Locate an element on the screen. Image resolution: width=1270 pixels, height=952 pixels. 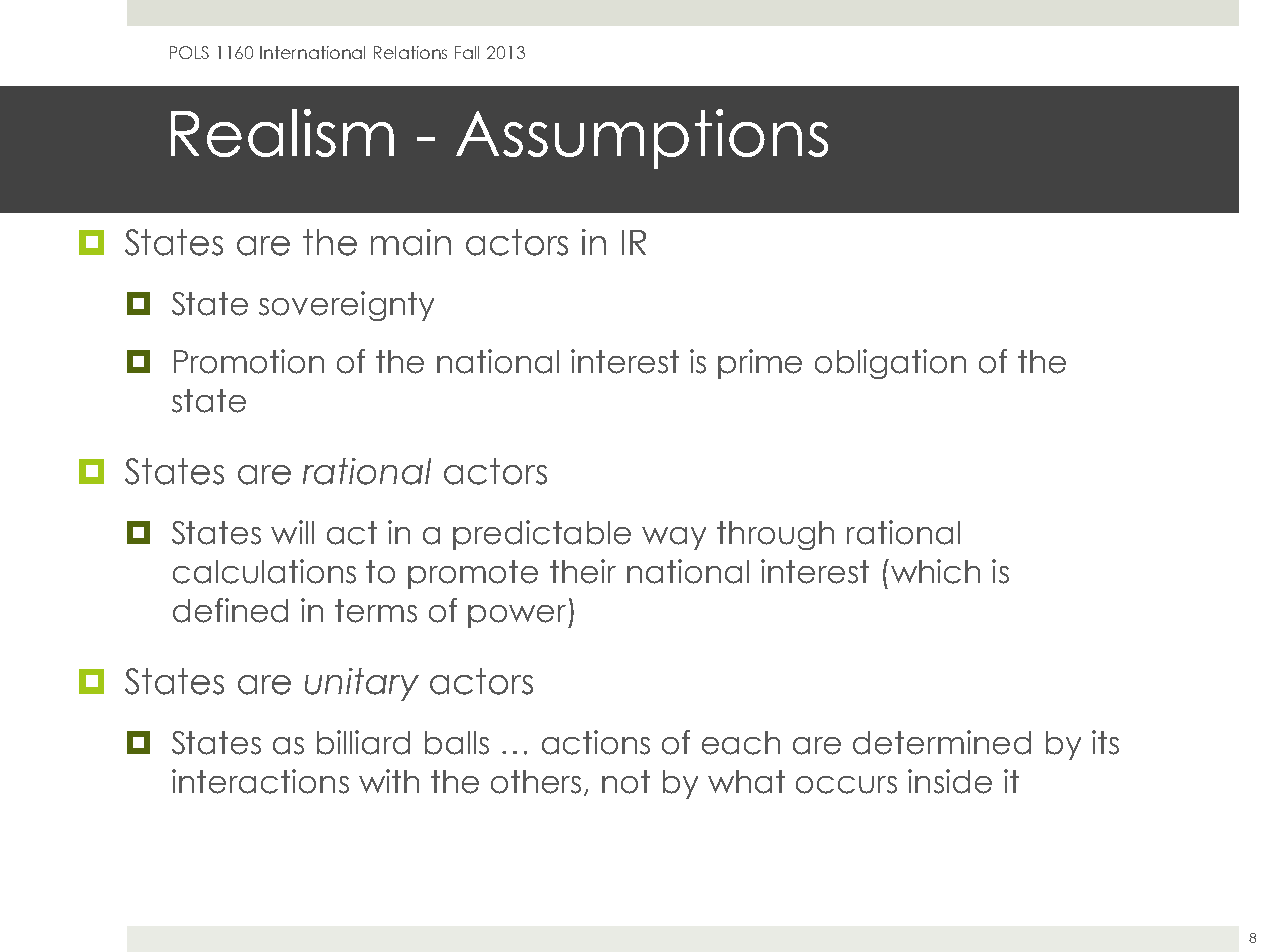
calculations is located at coordinates (264, 571).
